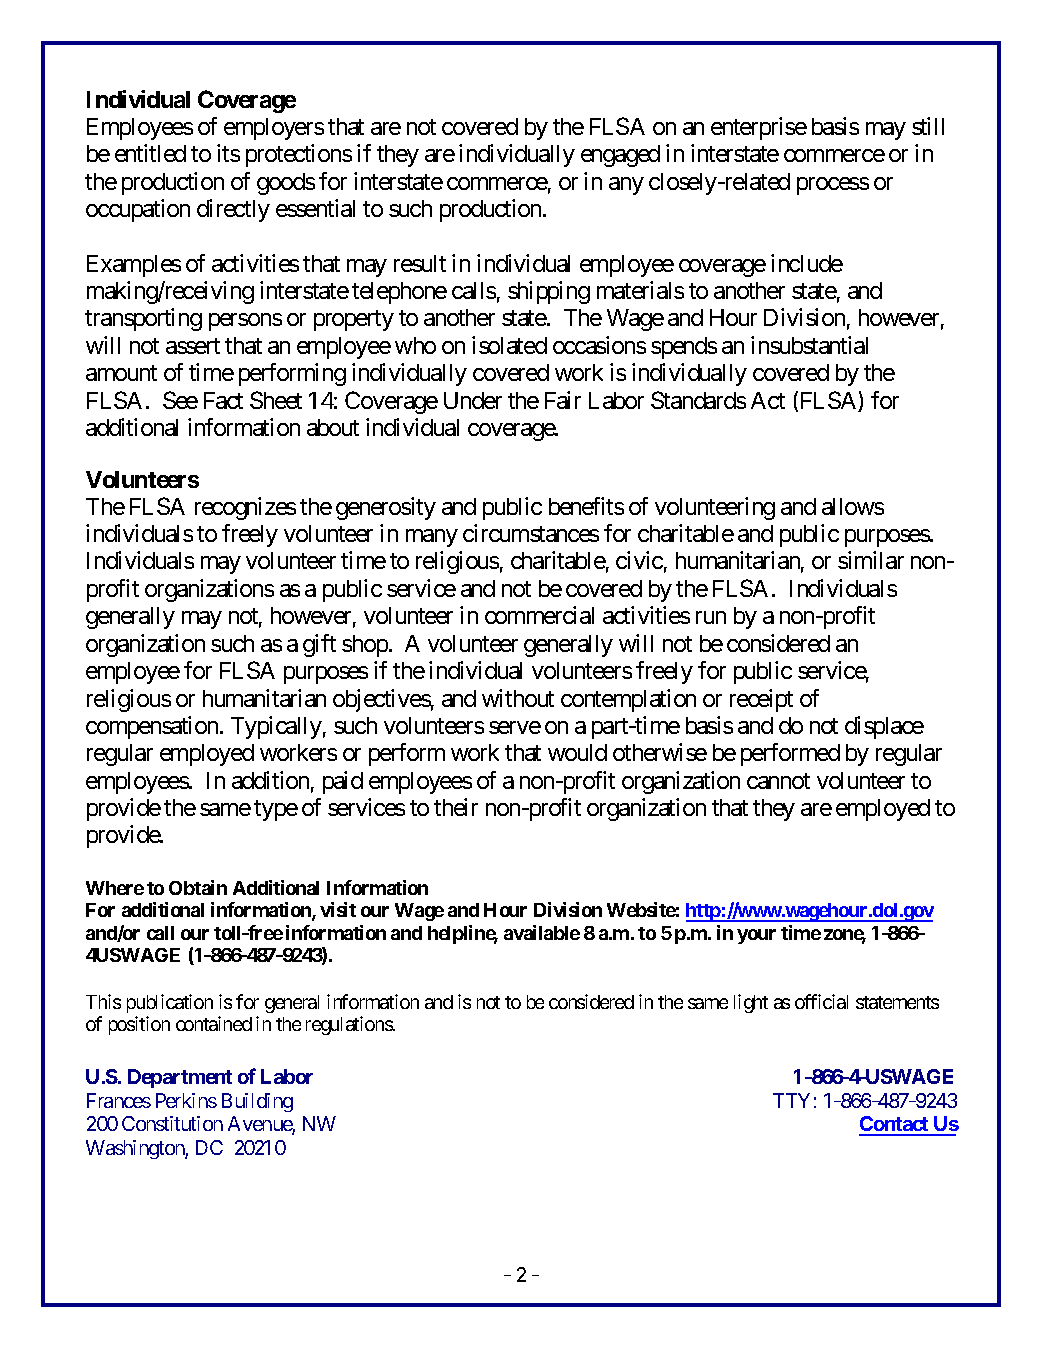 This image has height=1348, width=1042. Describe the element at coordinates (150, 153) in the image. I see `entitled` at that location.
